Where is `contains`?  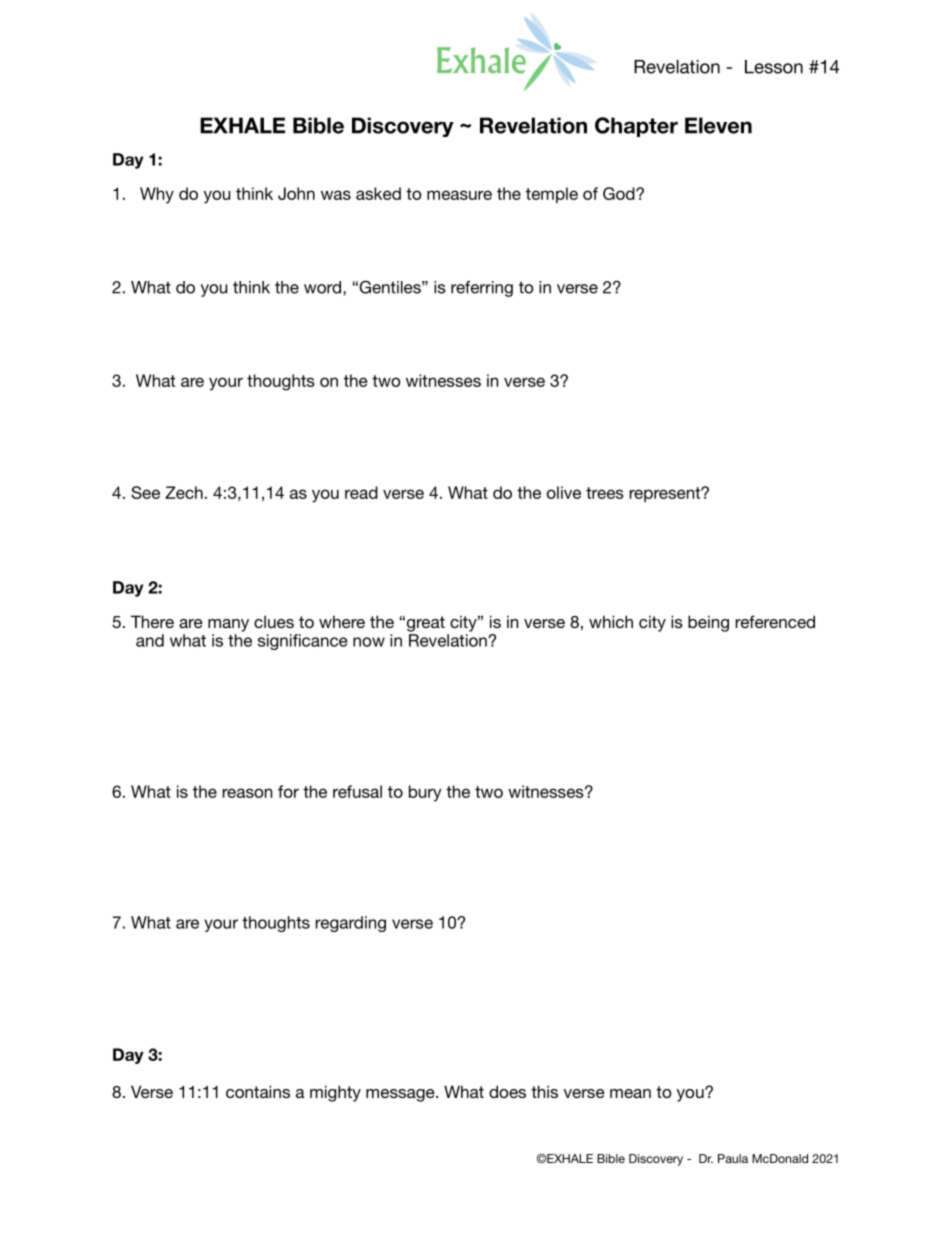
contains is located at coordinates (258, 1091).
